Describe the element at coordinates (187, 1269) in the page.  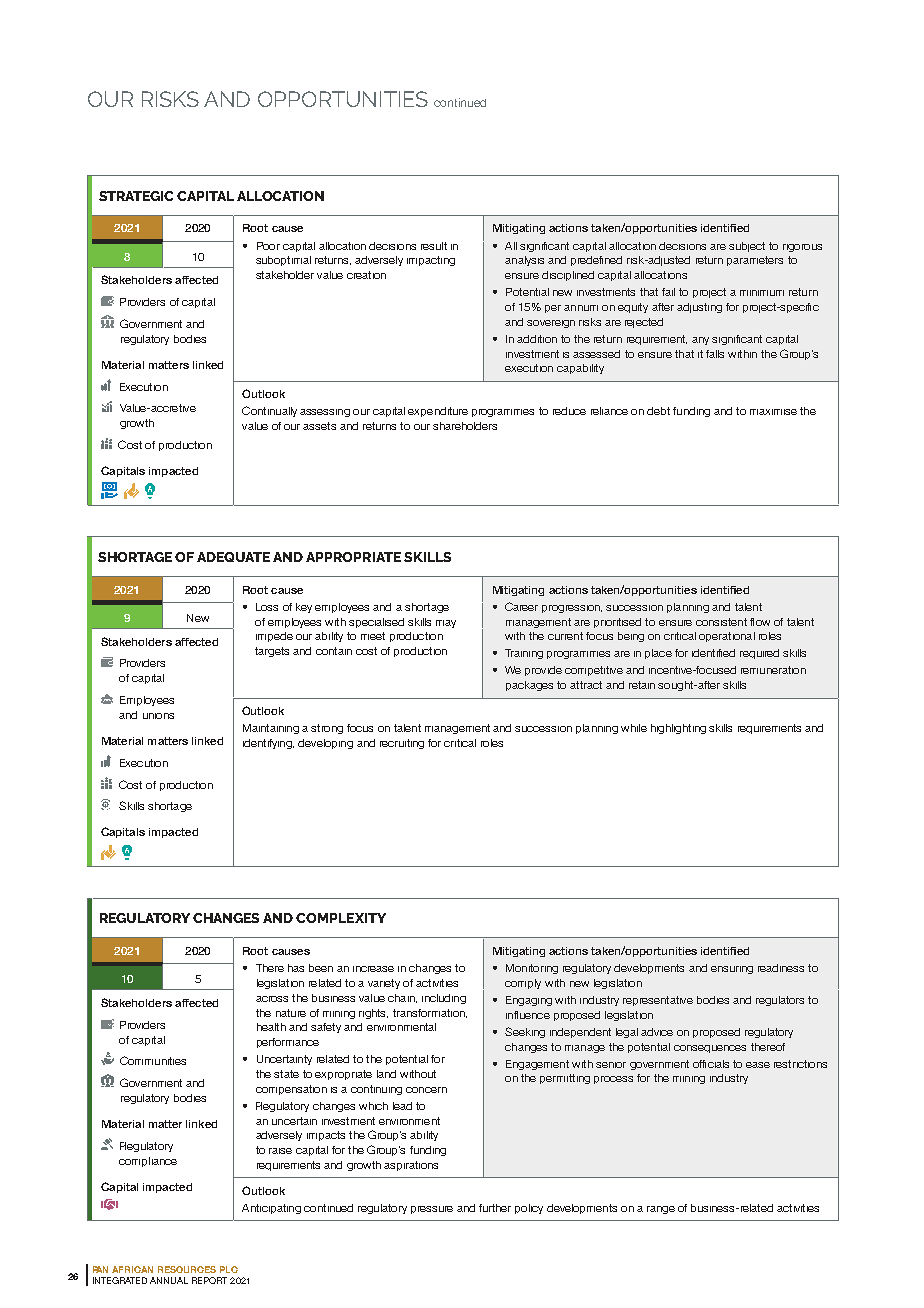
I see `RESOURCES` at that location.
